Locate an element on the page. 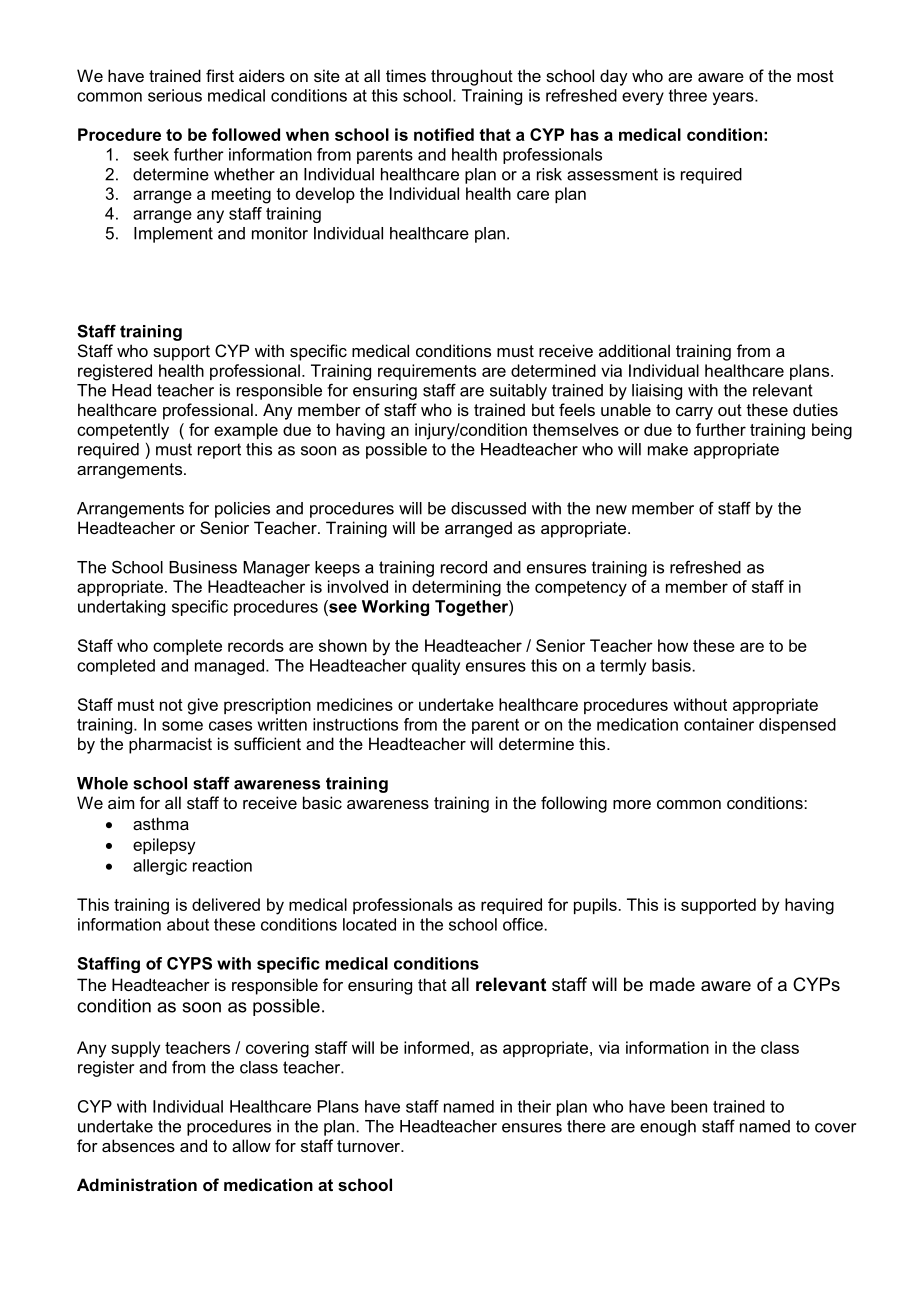 The image size is (924, 1308). requirements is located at coordinates (427, 372).
